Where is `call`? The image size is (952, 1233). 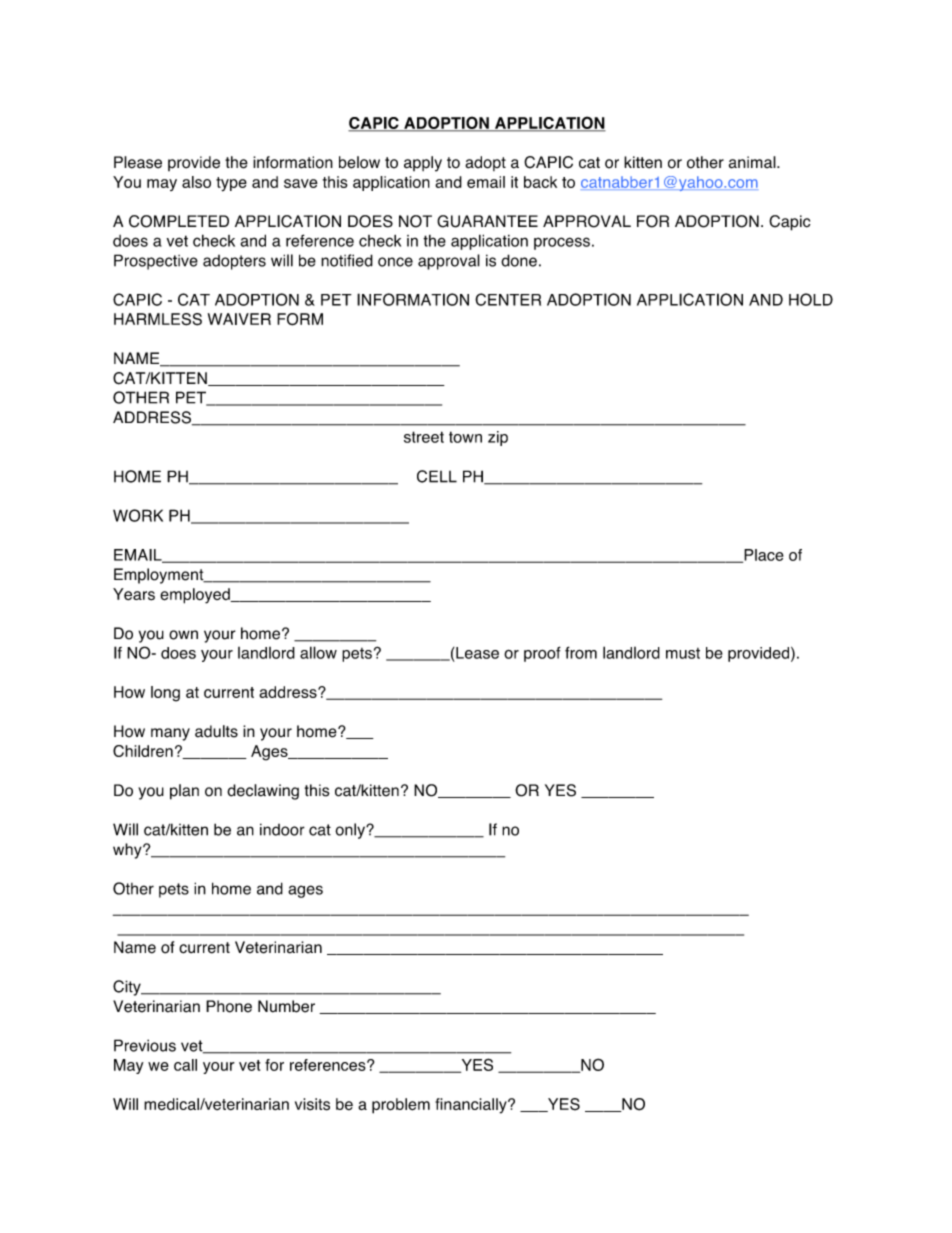
call is located at coordinates (185, 1065).
